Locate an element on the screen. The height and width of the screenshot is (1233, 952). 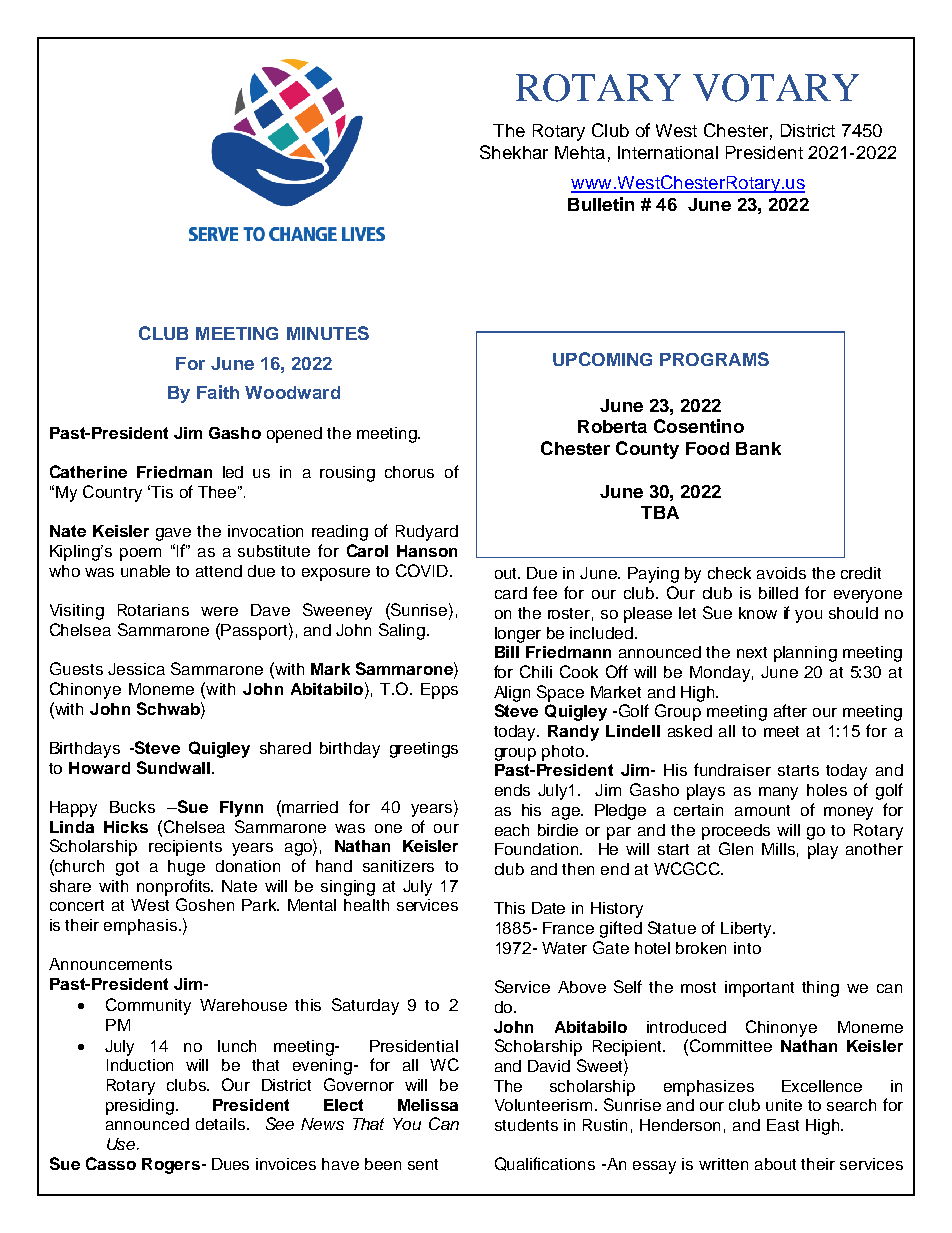
next is located at coordinates (752, 652).
